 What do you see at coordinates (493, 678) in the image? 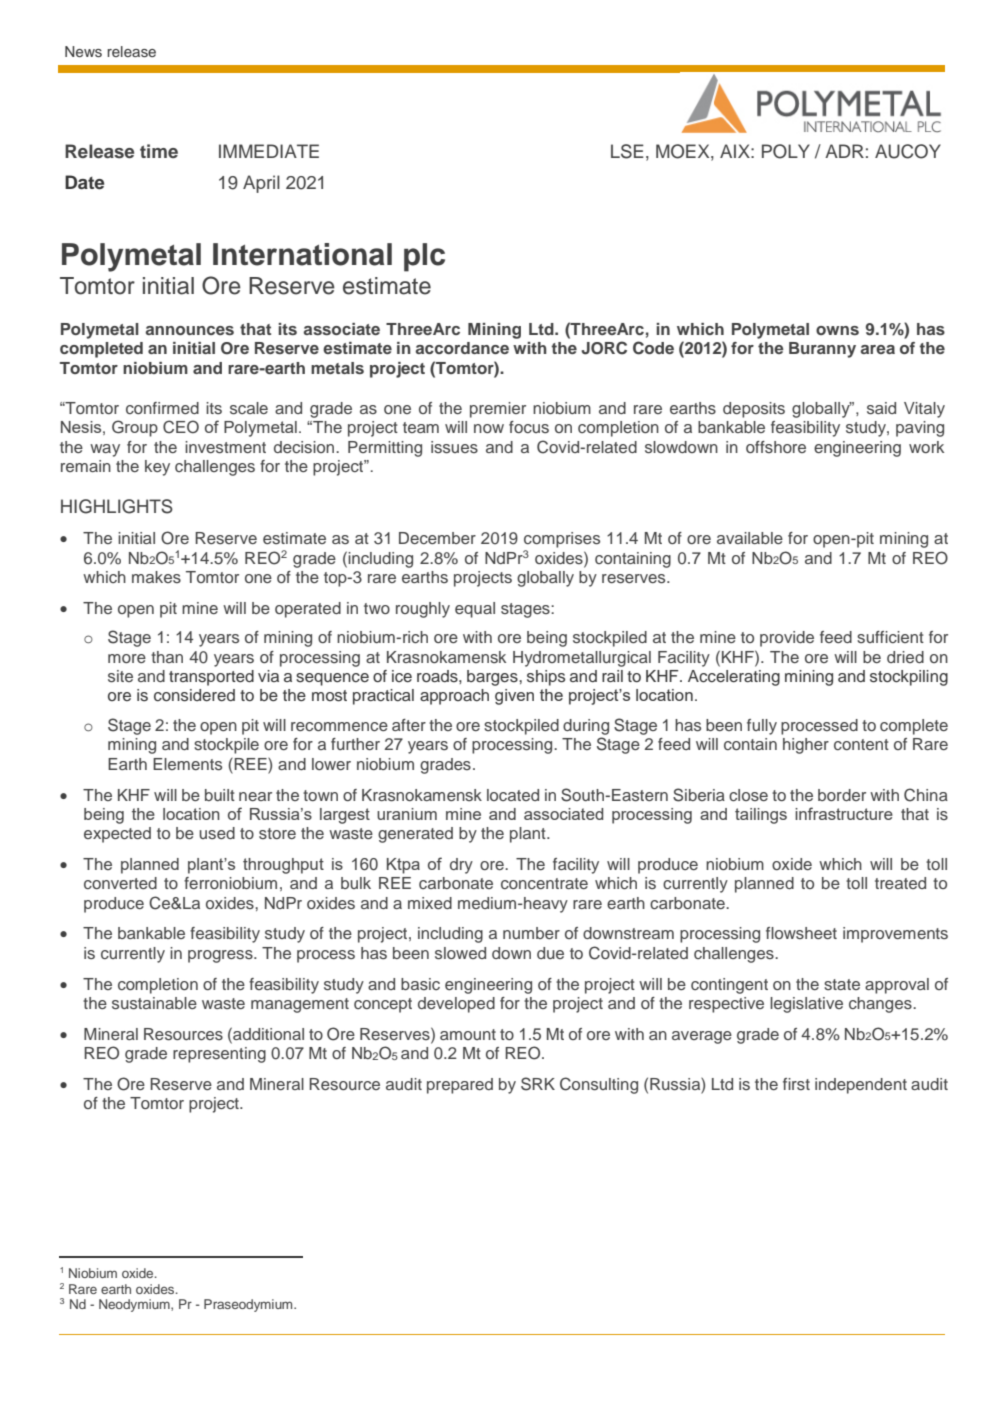
I see `barges` at bounding box center [493, 678].
